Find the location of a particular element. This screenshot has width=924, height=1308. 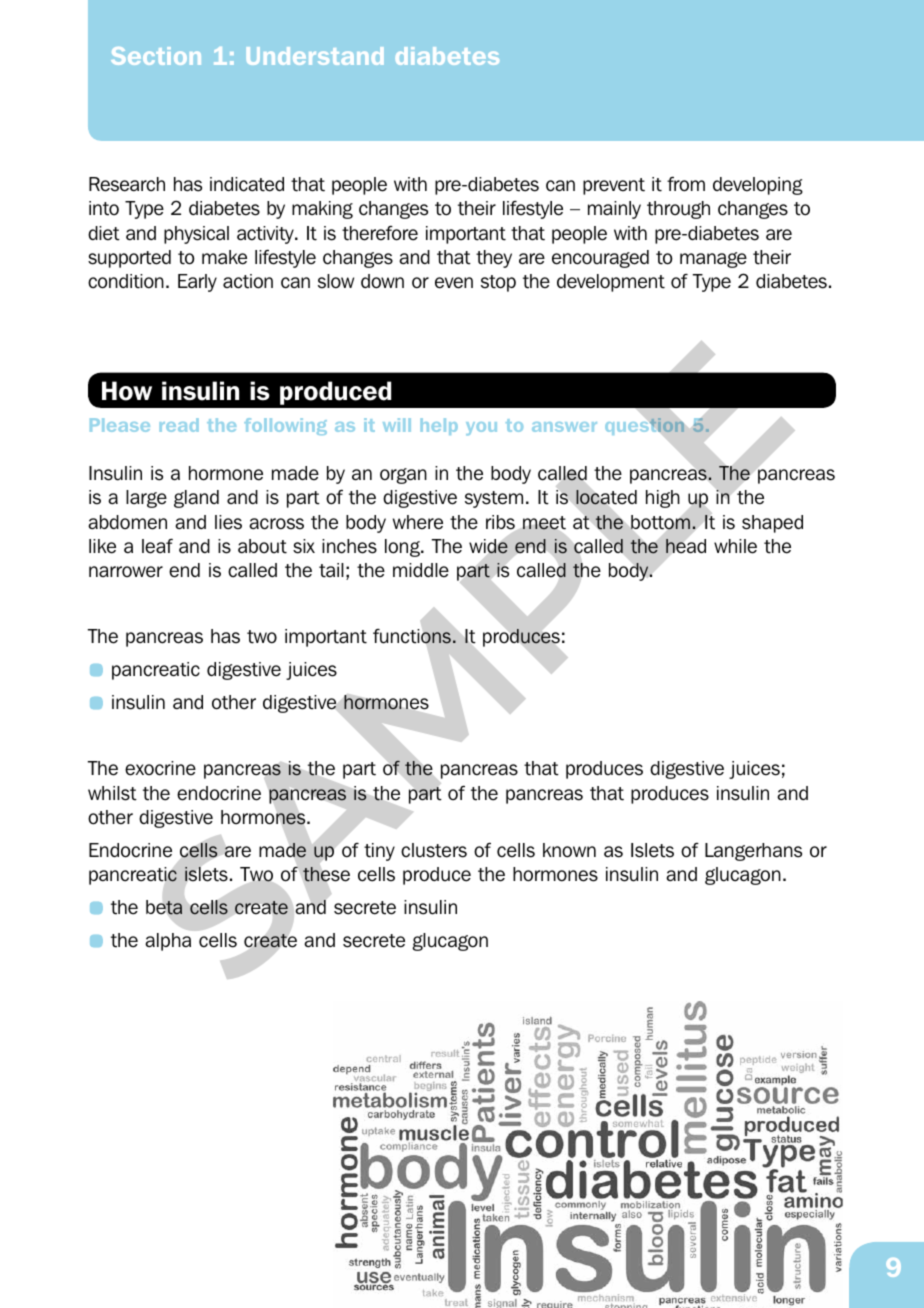

Section is located at coordinates (156, 56).
